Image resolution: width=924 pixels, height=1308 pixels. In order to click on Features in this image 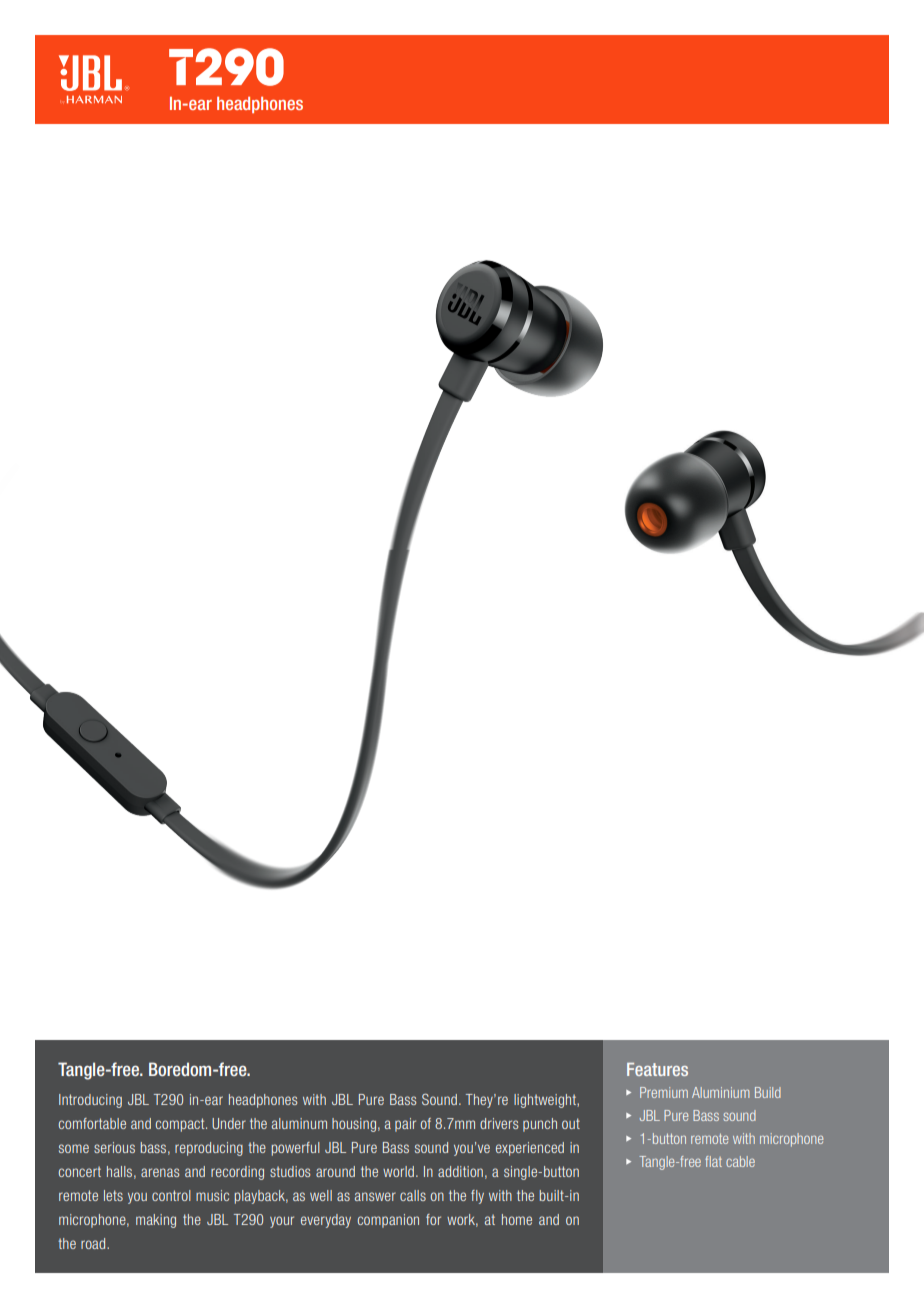, I will do `click(657, 1069)`.
